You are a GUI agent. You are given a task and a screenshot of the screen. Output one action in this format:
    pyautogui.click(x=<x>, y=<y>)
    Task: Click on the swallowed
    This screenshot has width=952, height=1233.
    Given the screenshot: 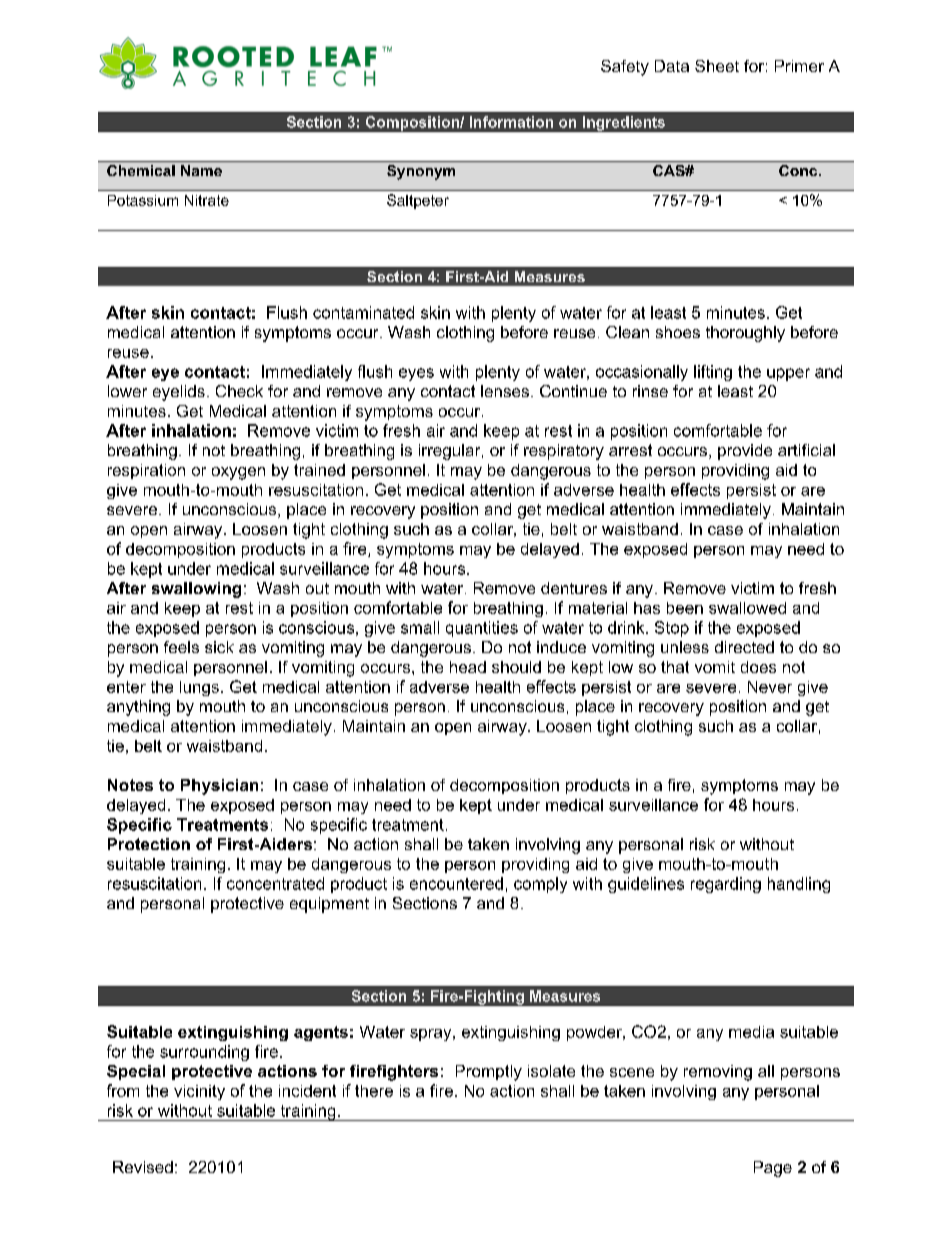 What is the action you would take?
    pyautogui.click(x=747, y=608)
